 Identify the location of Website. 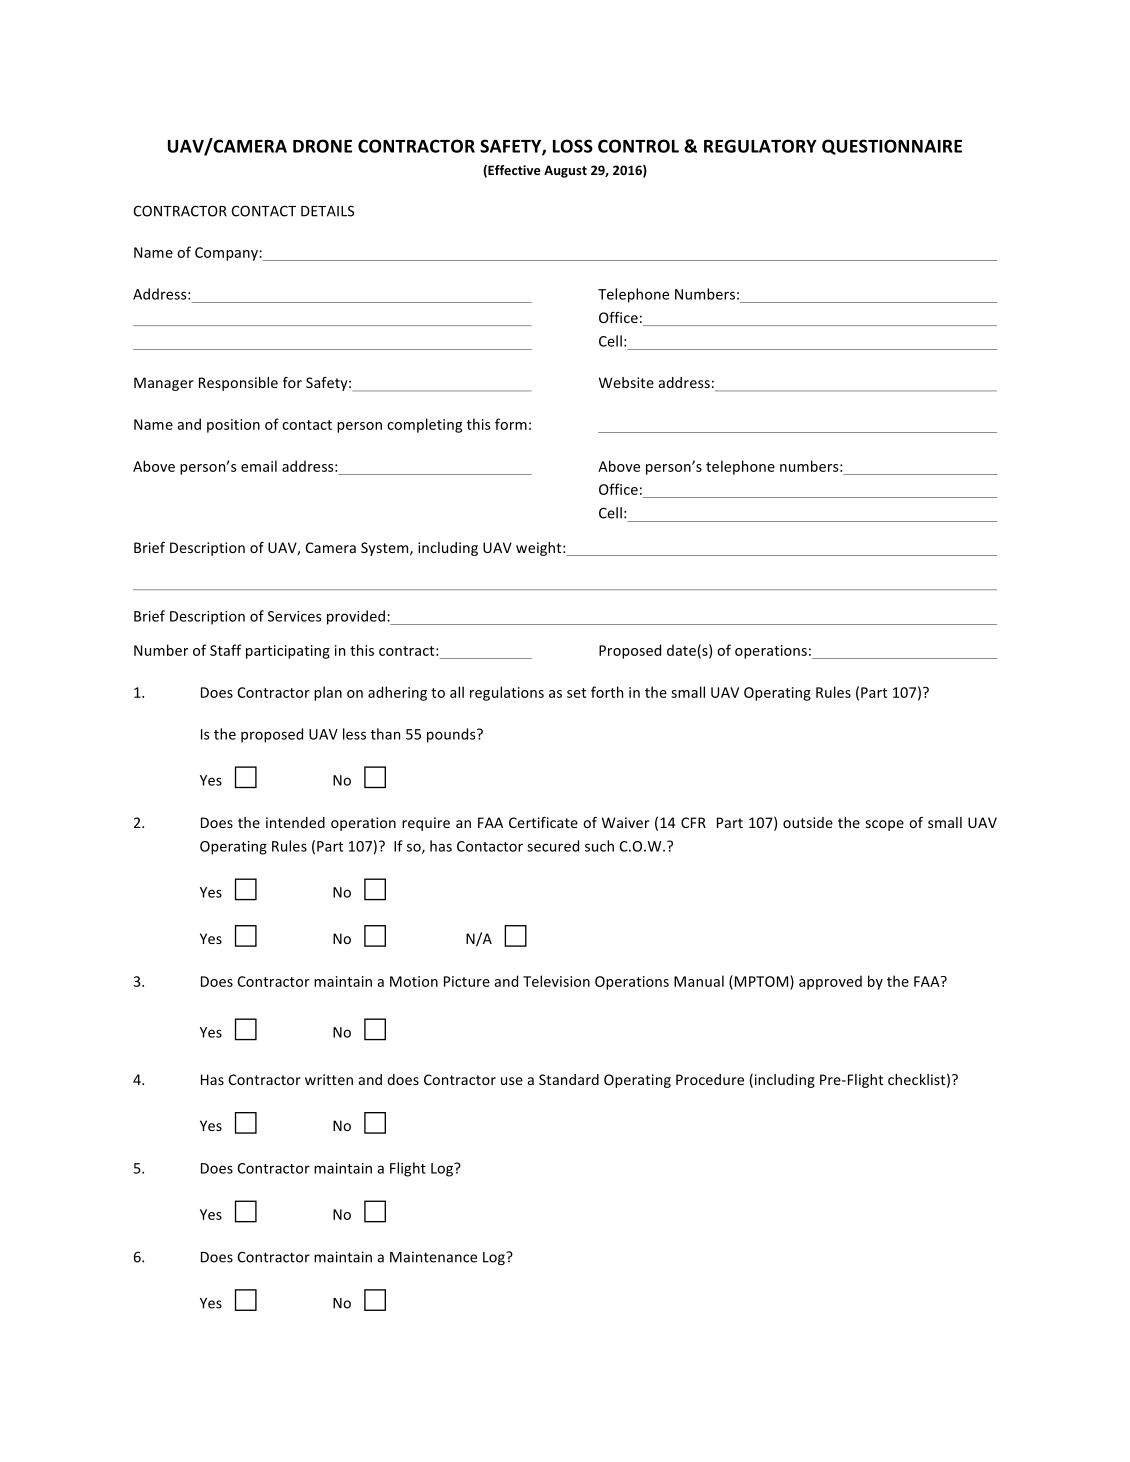
(626, 382).
